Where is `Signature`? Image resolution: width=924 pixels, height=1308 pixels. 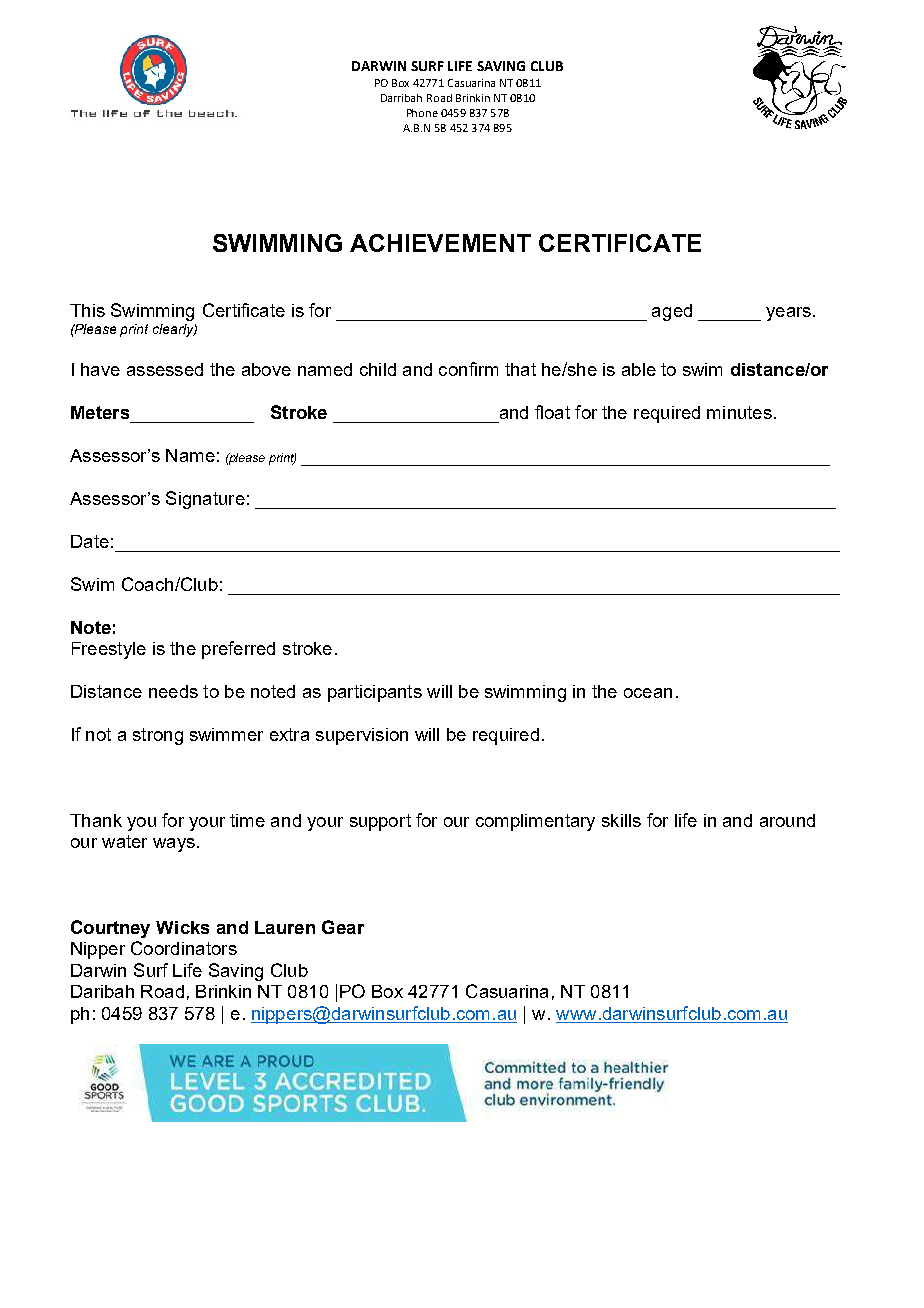
Signature is located at coordinates (205, 500).
